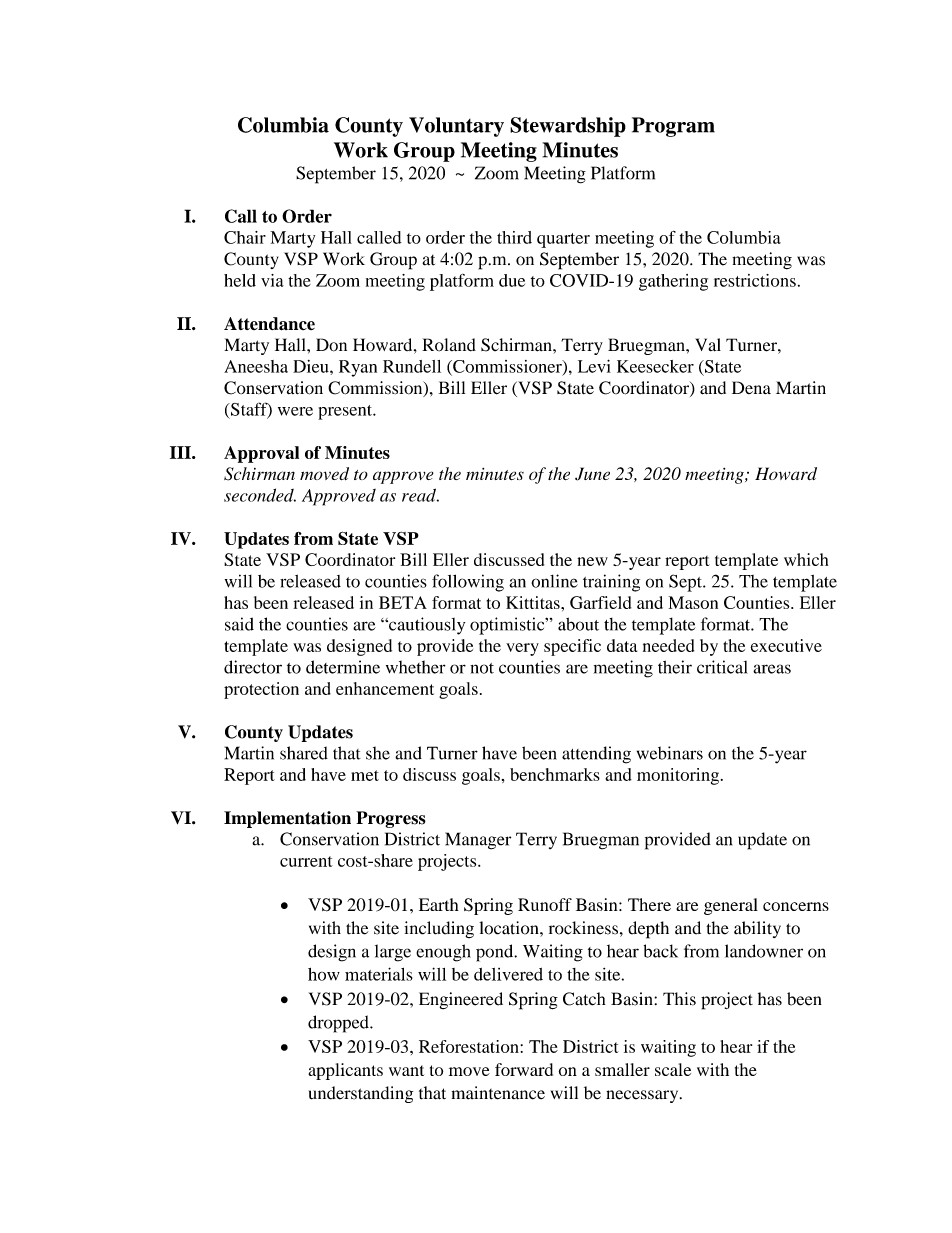 This image has height=1233, width=952. I want to click on Stewardship, so click(568, 127).
